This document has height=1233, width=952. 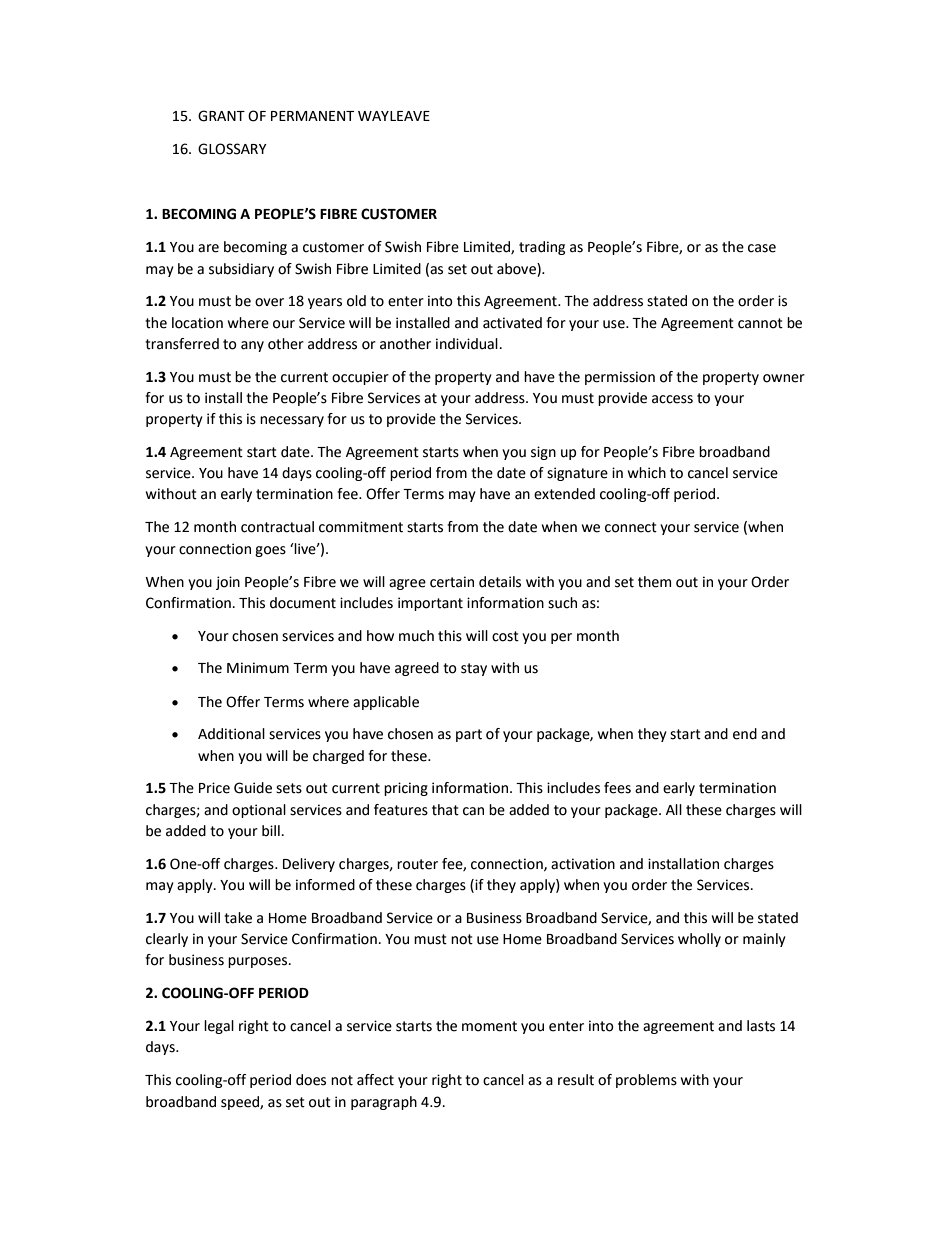 What do you see at coordinates (762, 248) in the document?
I see `case` at bounding box center [762, 248].
